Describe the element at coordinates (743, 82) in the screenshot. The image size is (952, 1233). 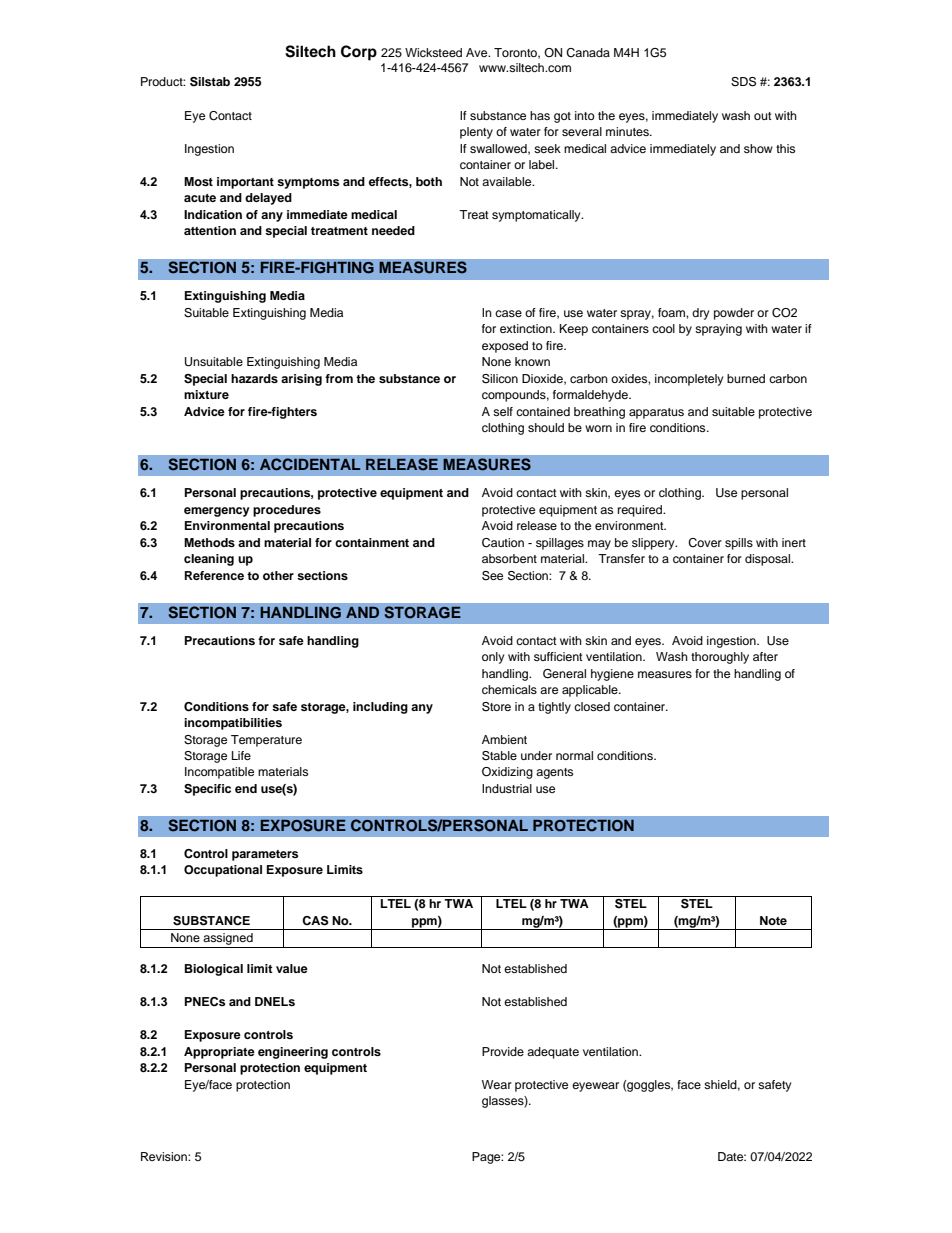
I see `SDS` at that location.
